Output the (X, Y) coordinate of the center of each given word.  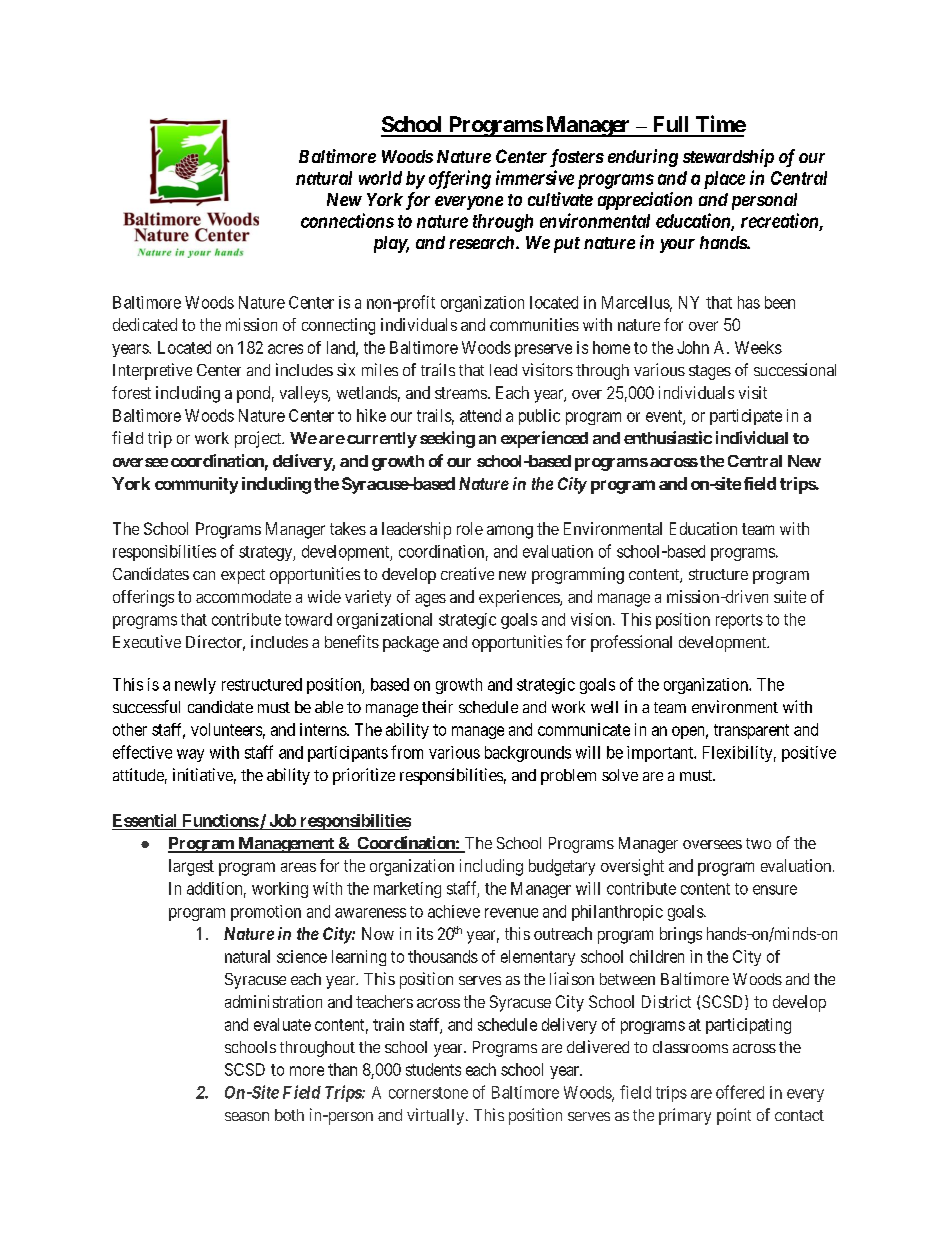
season (247, 1116)
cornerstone (428, 1093)
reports (739, 621)
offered (740, 1092)
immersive (535, 177)
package (411, 644)
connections (347, 220)
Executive (147, 641)
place (724, 180)
